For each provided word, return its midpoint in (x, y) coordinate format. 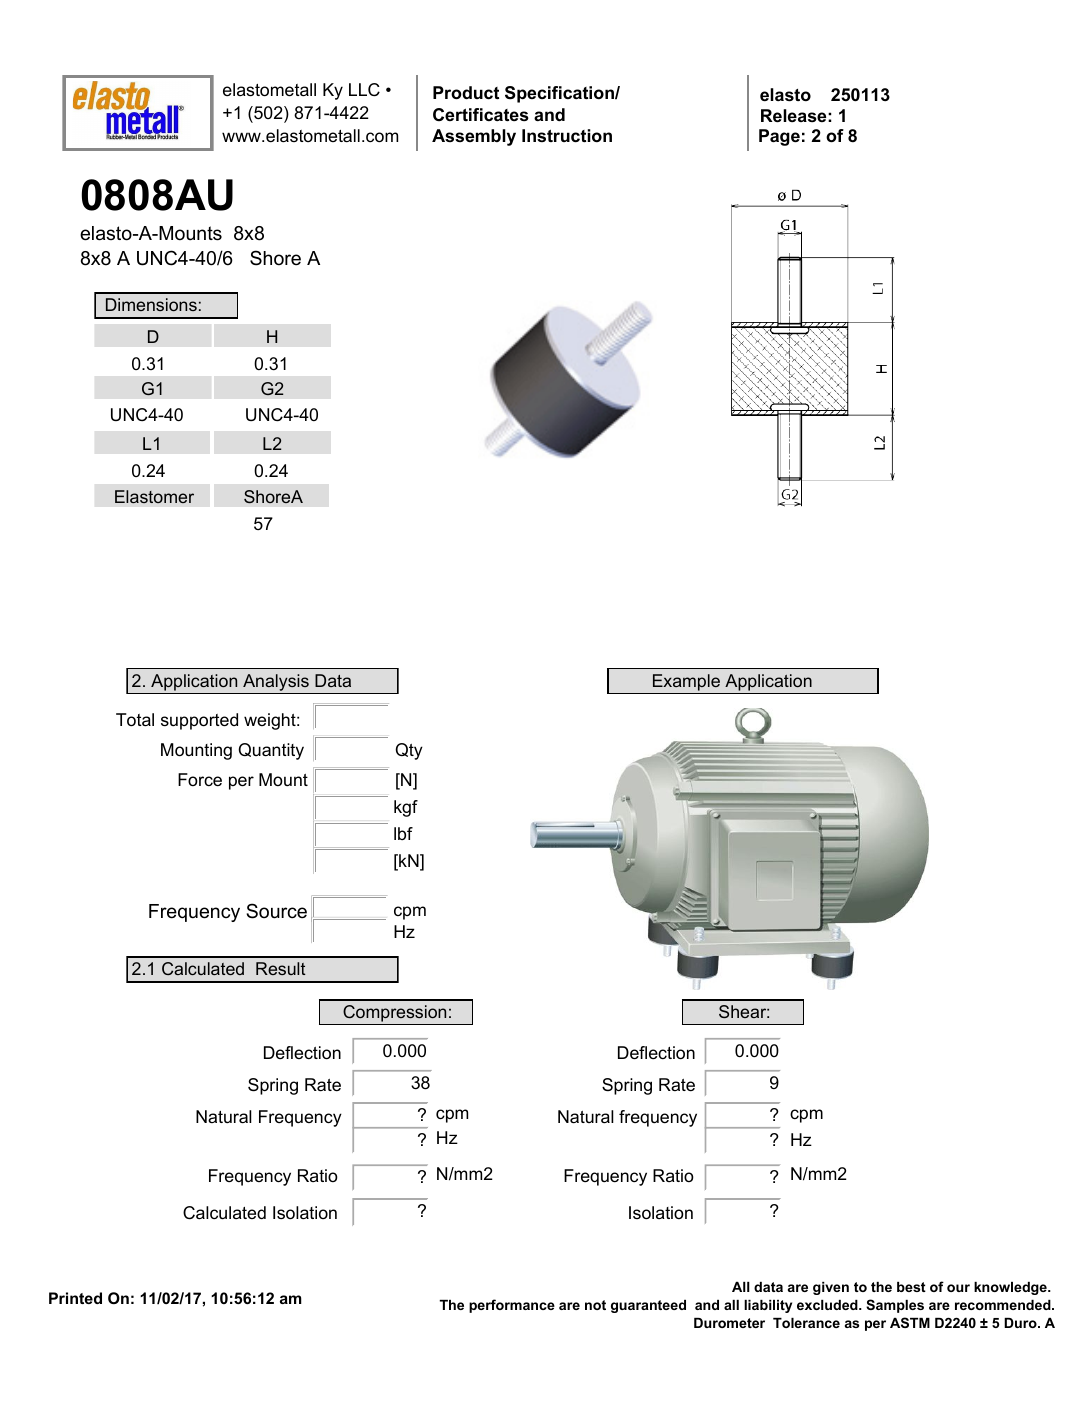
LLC (364, 90)
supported (199, 721)
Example (686, 682)
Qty (409, 751)
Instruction (567, 136)
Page (779, 137)
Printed (75, 1298)
